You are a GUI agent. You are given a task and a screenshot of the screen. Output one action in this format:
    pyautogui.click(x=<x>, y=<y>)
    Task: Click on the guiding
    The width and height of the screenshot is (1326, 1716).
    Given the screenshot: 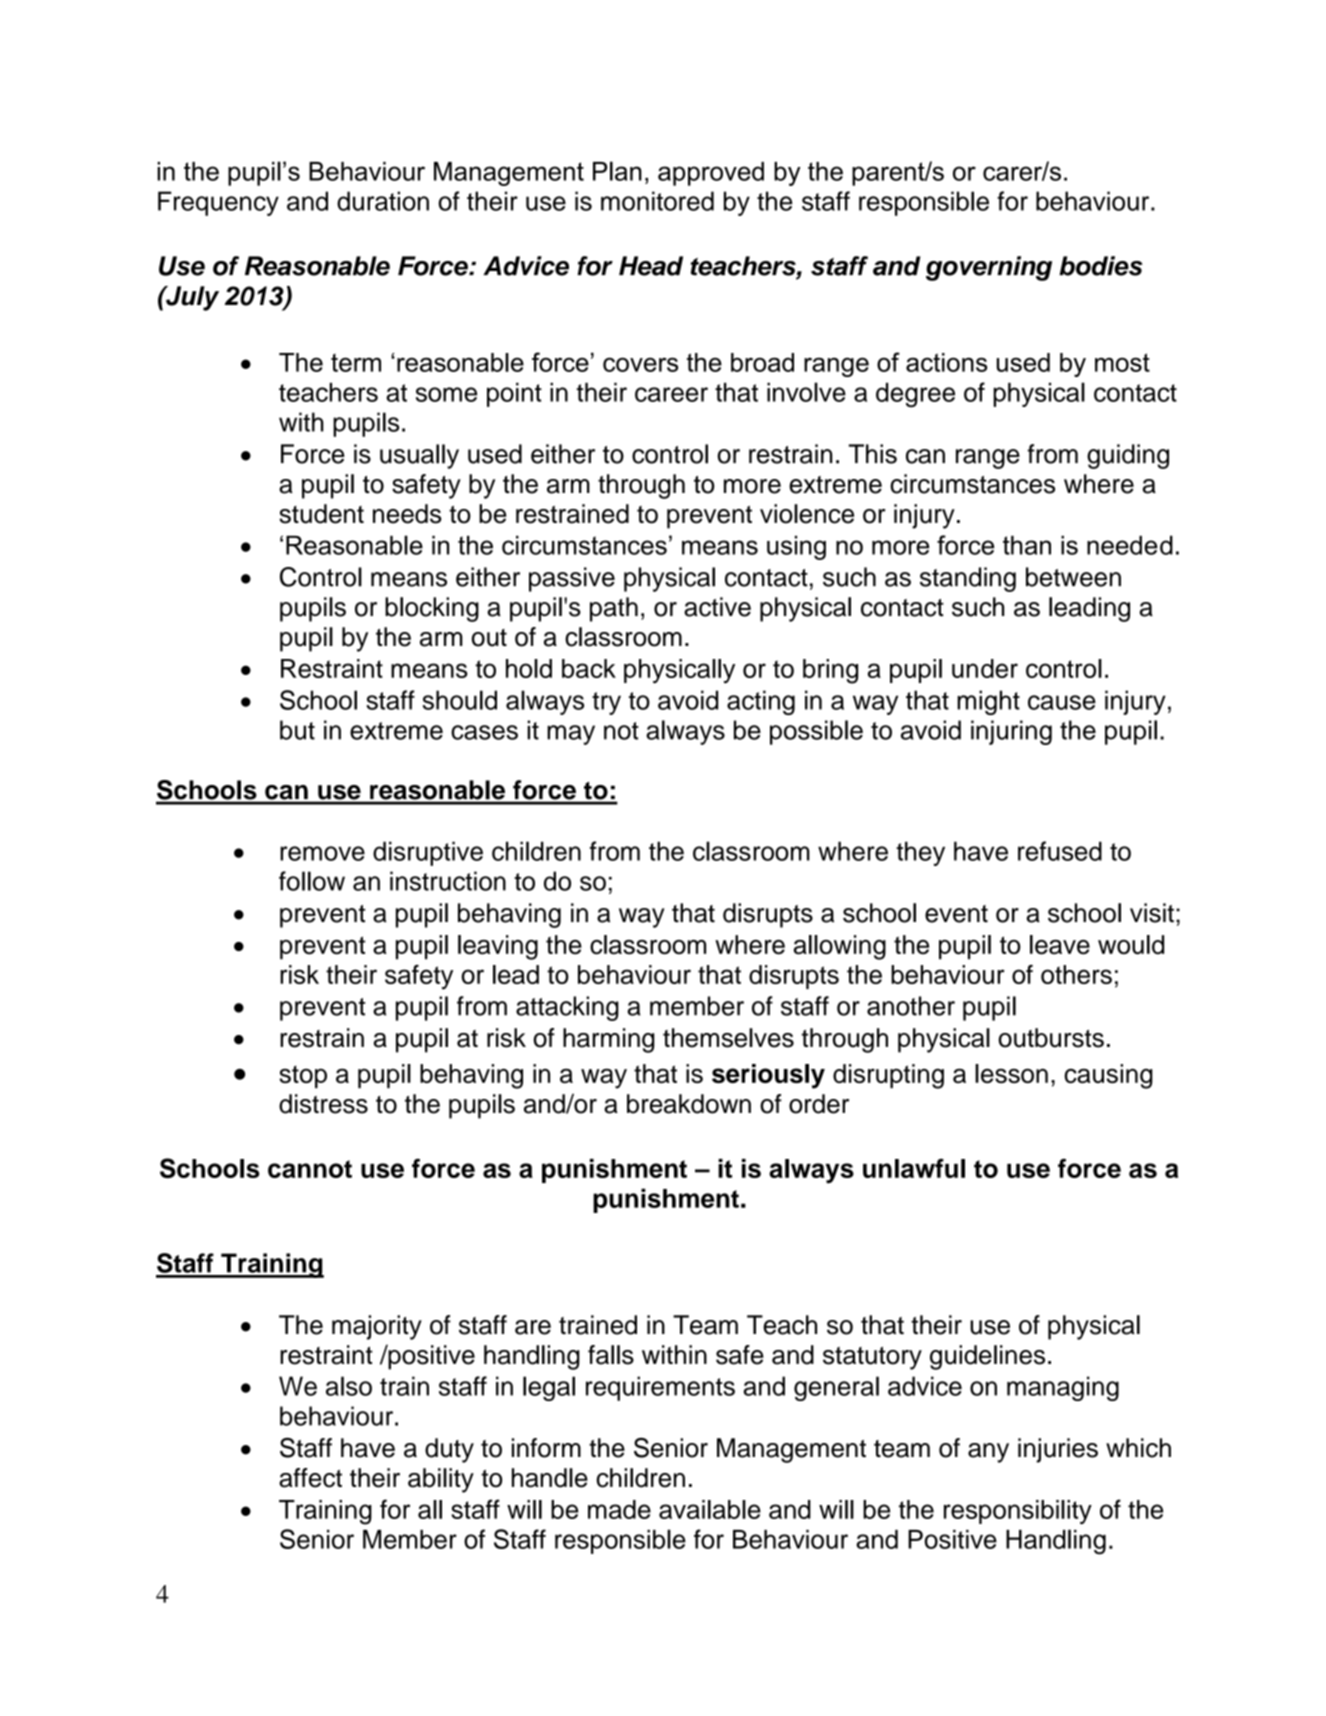 What is the action you would take?
    pyautogui.click(x=1128, y=456)
